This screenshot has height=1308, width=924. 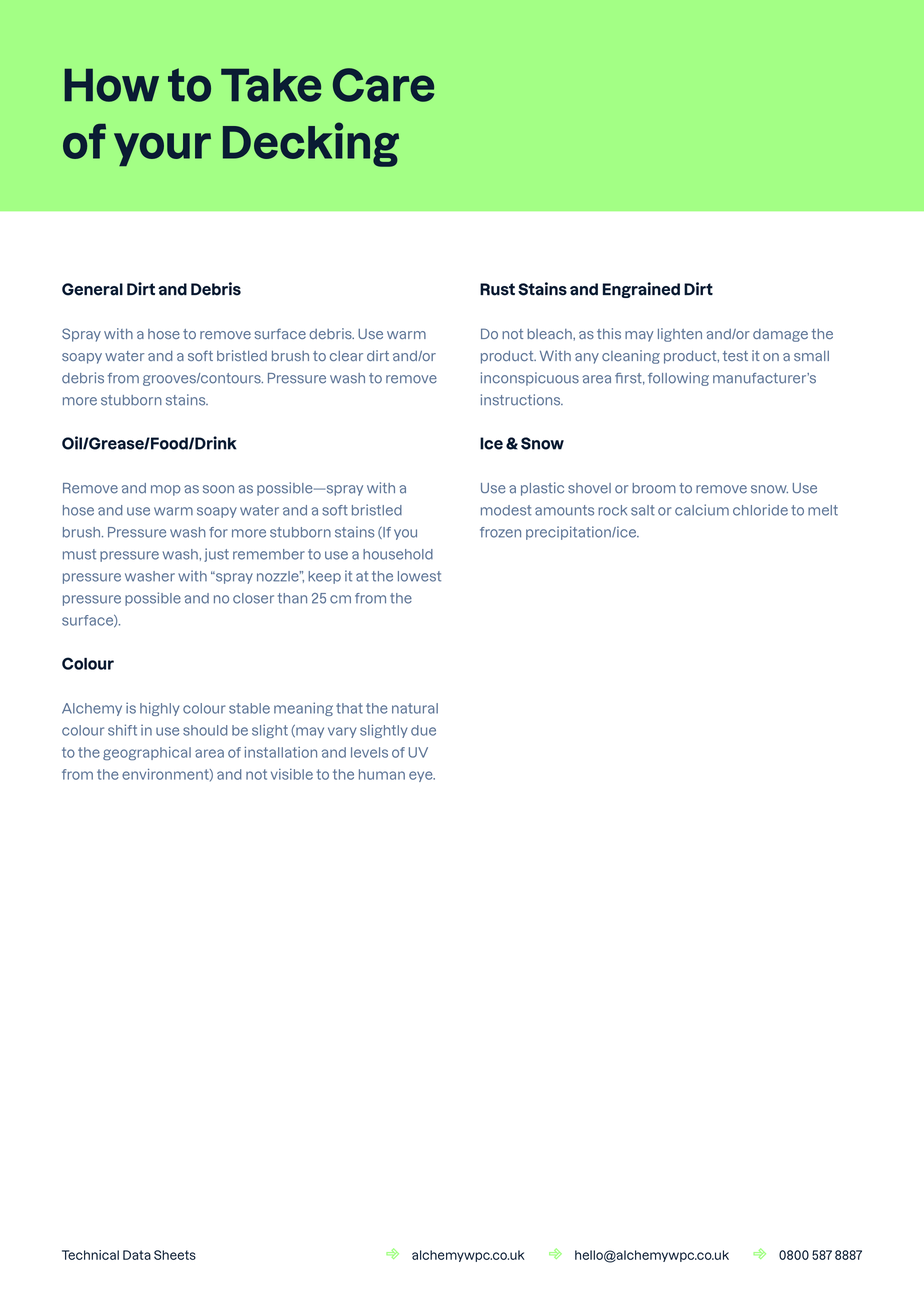 What do you see at coordinates (175, 1255) in the screenshot?
I see `Sheets` at bounding box center [175, 1255].
